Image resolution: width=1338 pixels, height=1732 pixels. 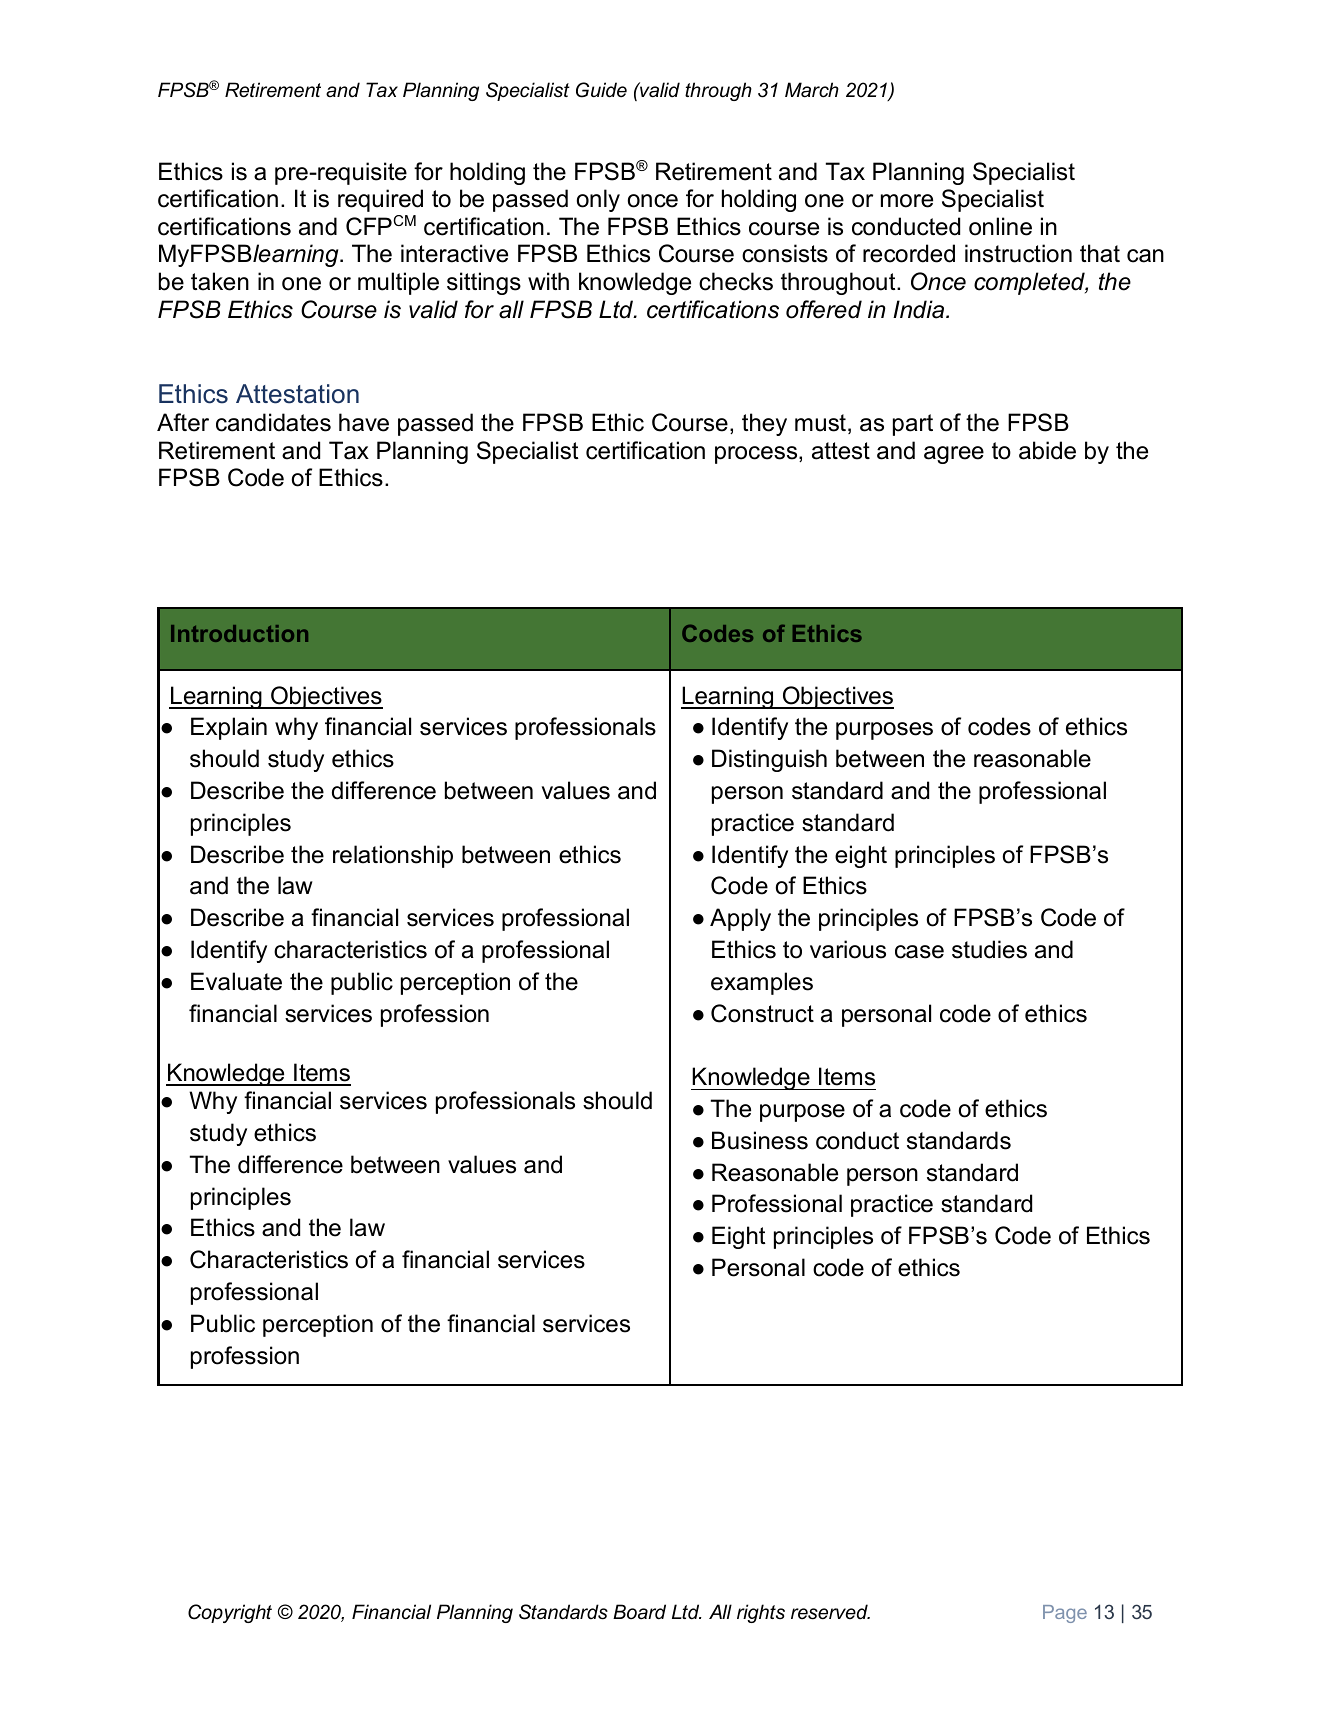 I want to click on Copyright, so click(x=230, y=1613).
